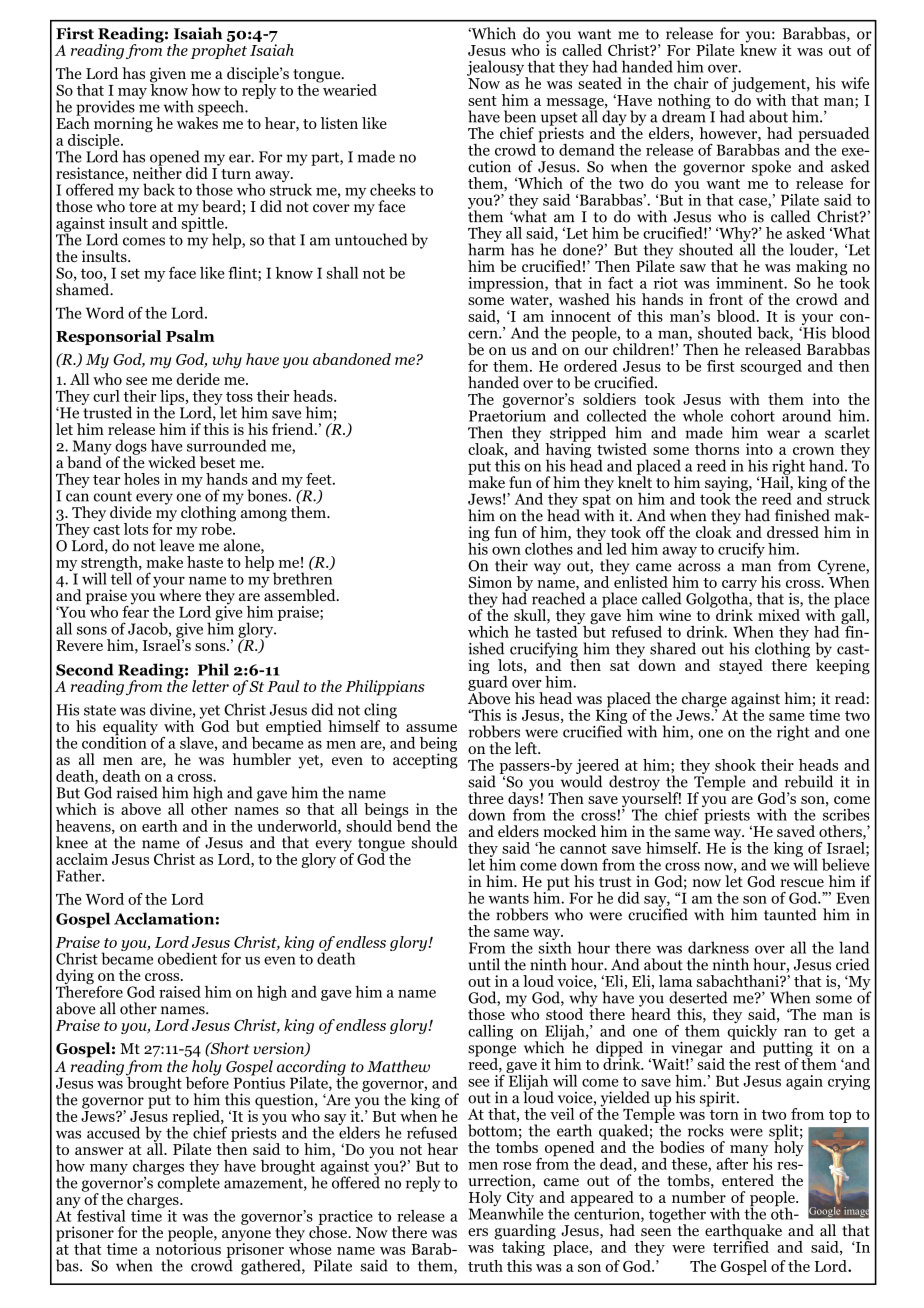 The height and width of the screenshot is (1308, 924). Describe the element at coordinates (188, 1248) in the screenshot. I see `notorious` at that location.
